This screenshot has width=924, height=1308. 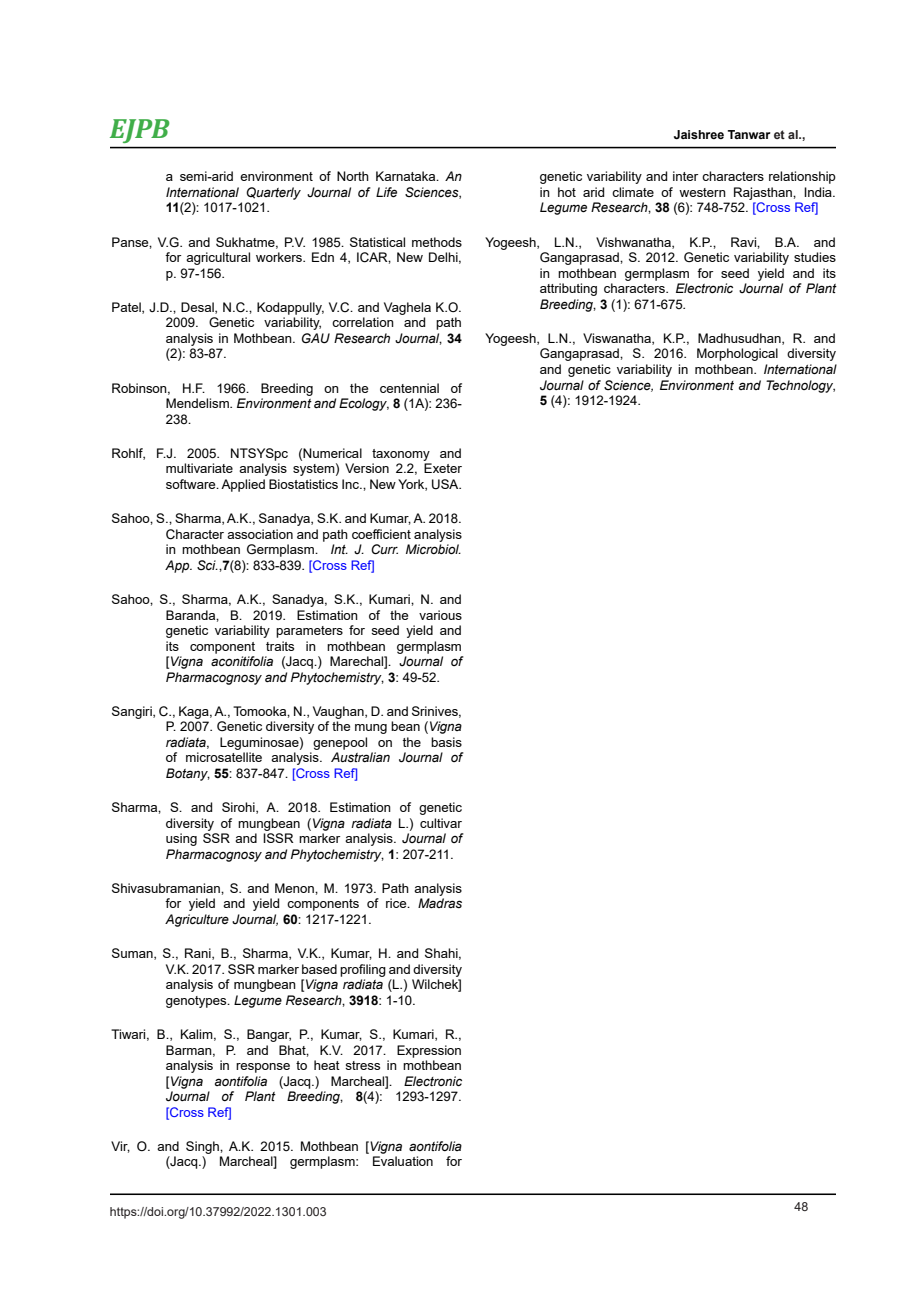 What do you see at coordinates (197, 920) in the screenshot?
I see `Agriculture` at bounding box center [197, 920].
